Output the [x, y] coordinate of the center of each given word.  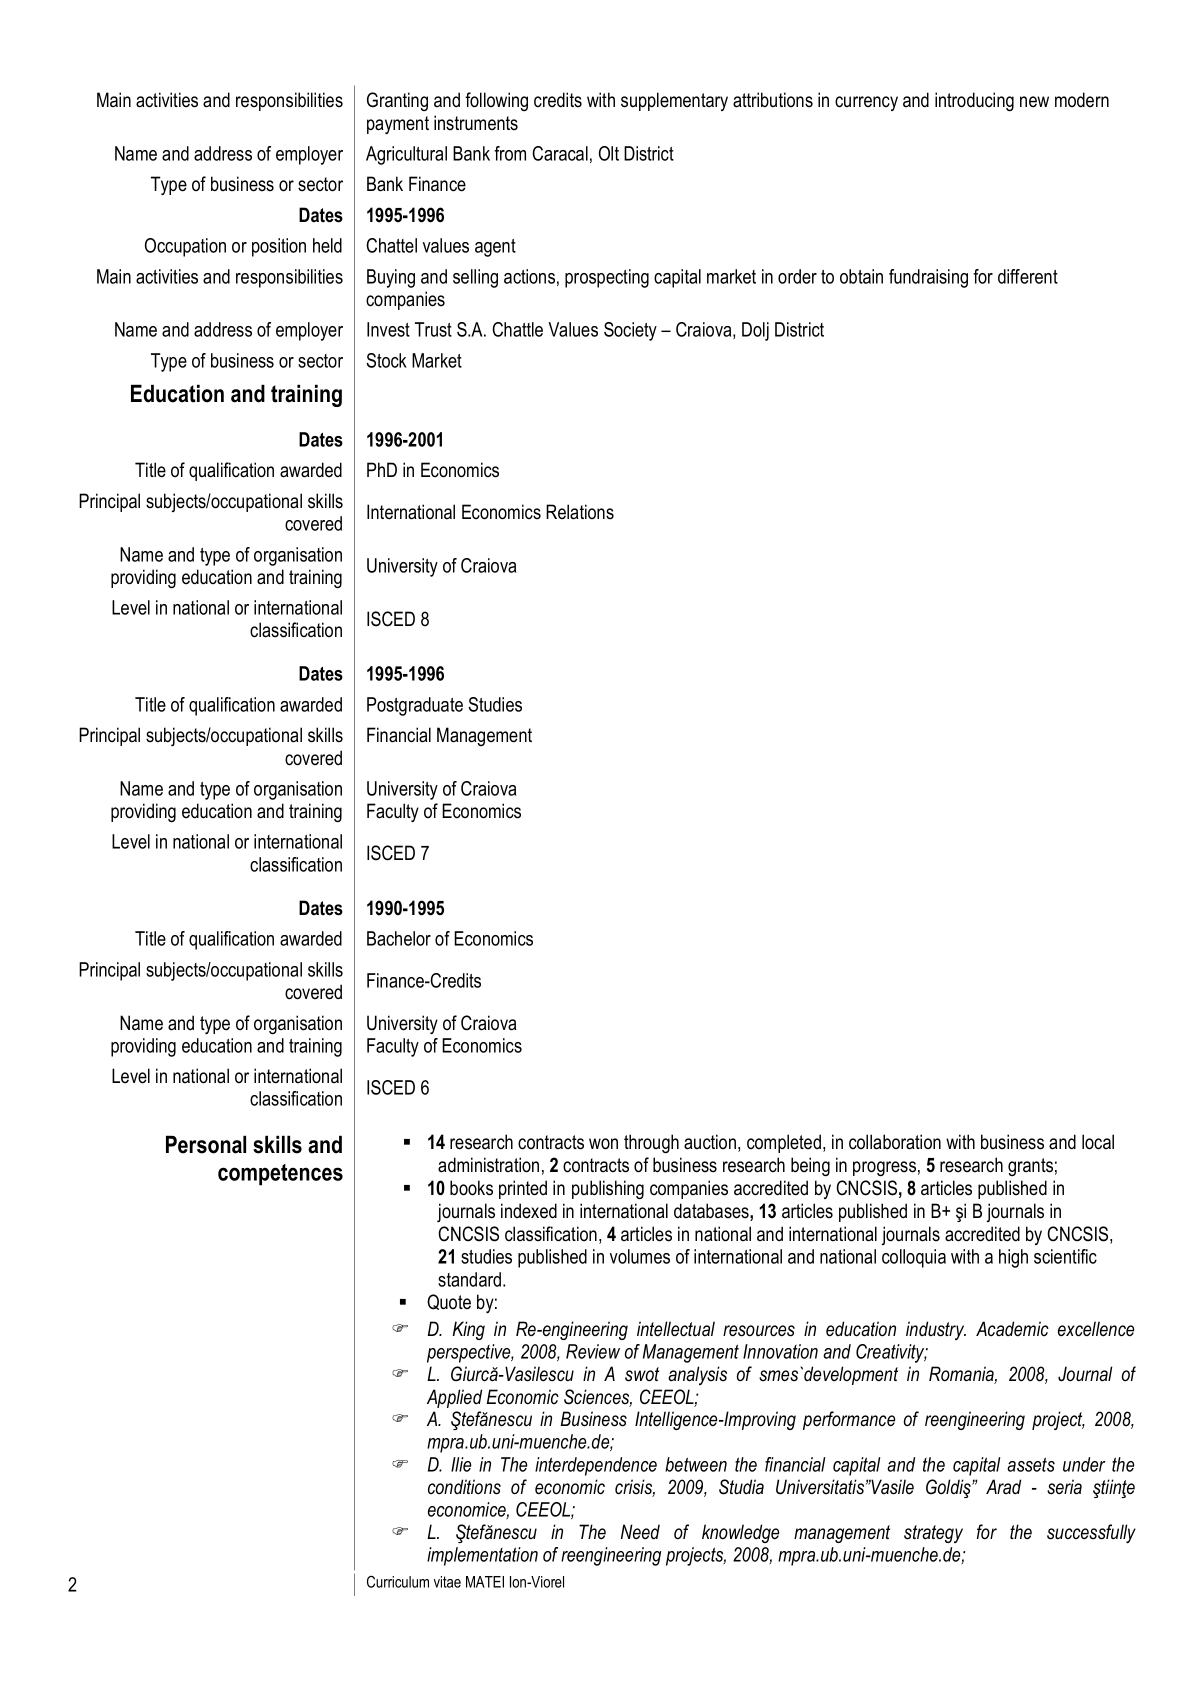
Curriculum [398, 1581]
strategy [933, 1534]
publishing [608, 1189]
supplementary [674, 101]
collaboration [895, 1142]
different [1028, 276]
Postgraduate [415, 706]
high [1013, 1258]
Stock [386, 360]
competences [280, 1175]
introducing [974, 101]
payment [398, 125]
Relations [580, 512]
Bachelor [399, 938]
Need [640, 1532]
